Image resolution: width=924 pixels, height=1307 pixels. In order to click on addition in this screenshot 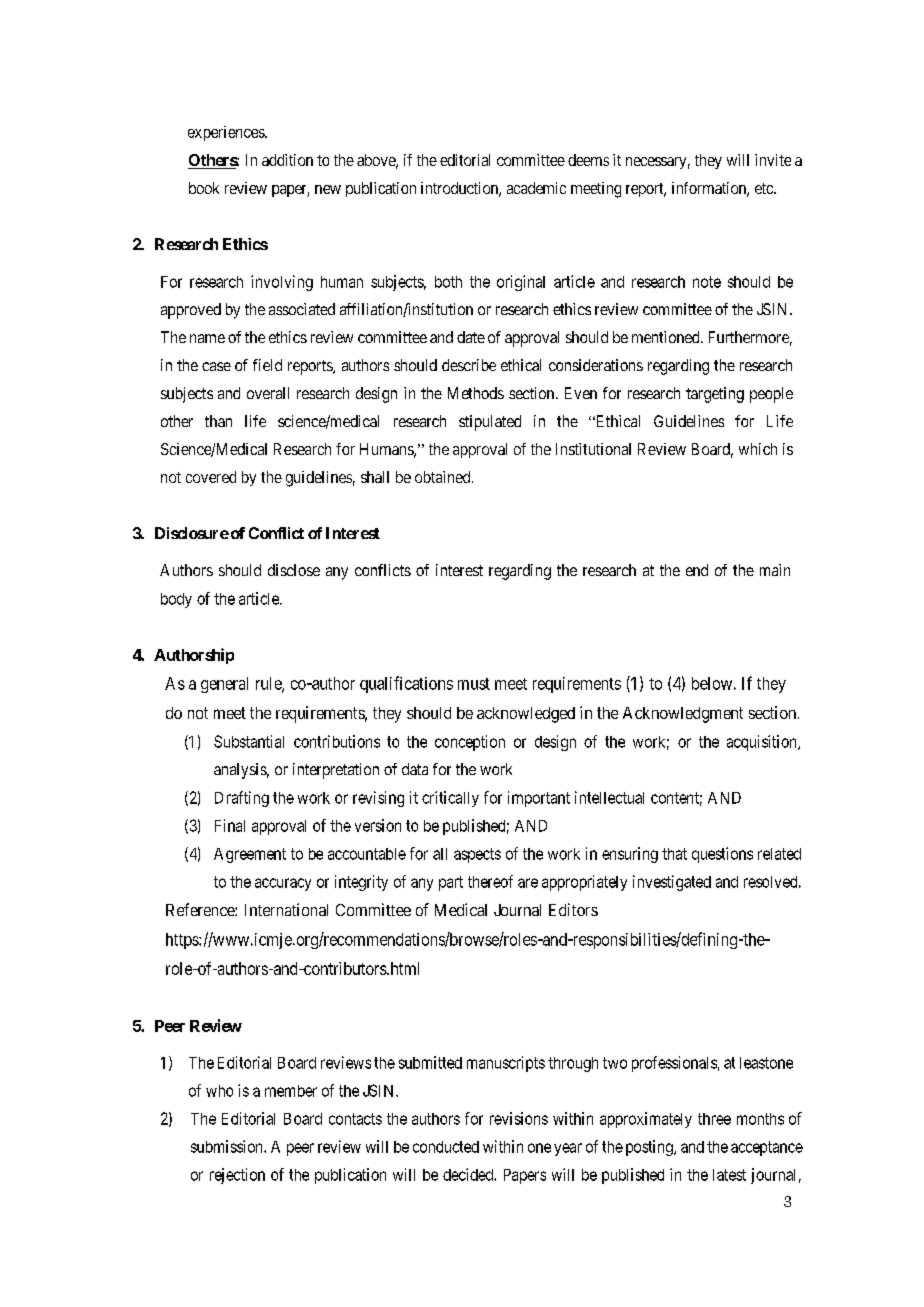, I will do `click(287, 160)`.
